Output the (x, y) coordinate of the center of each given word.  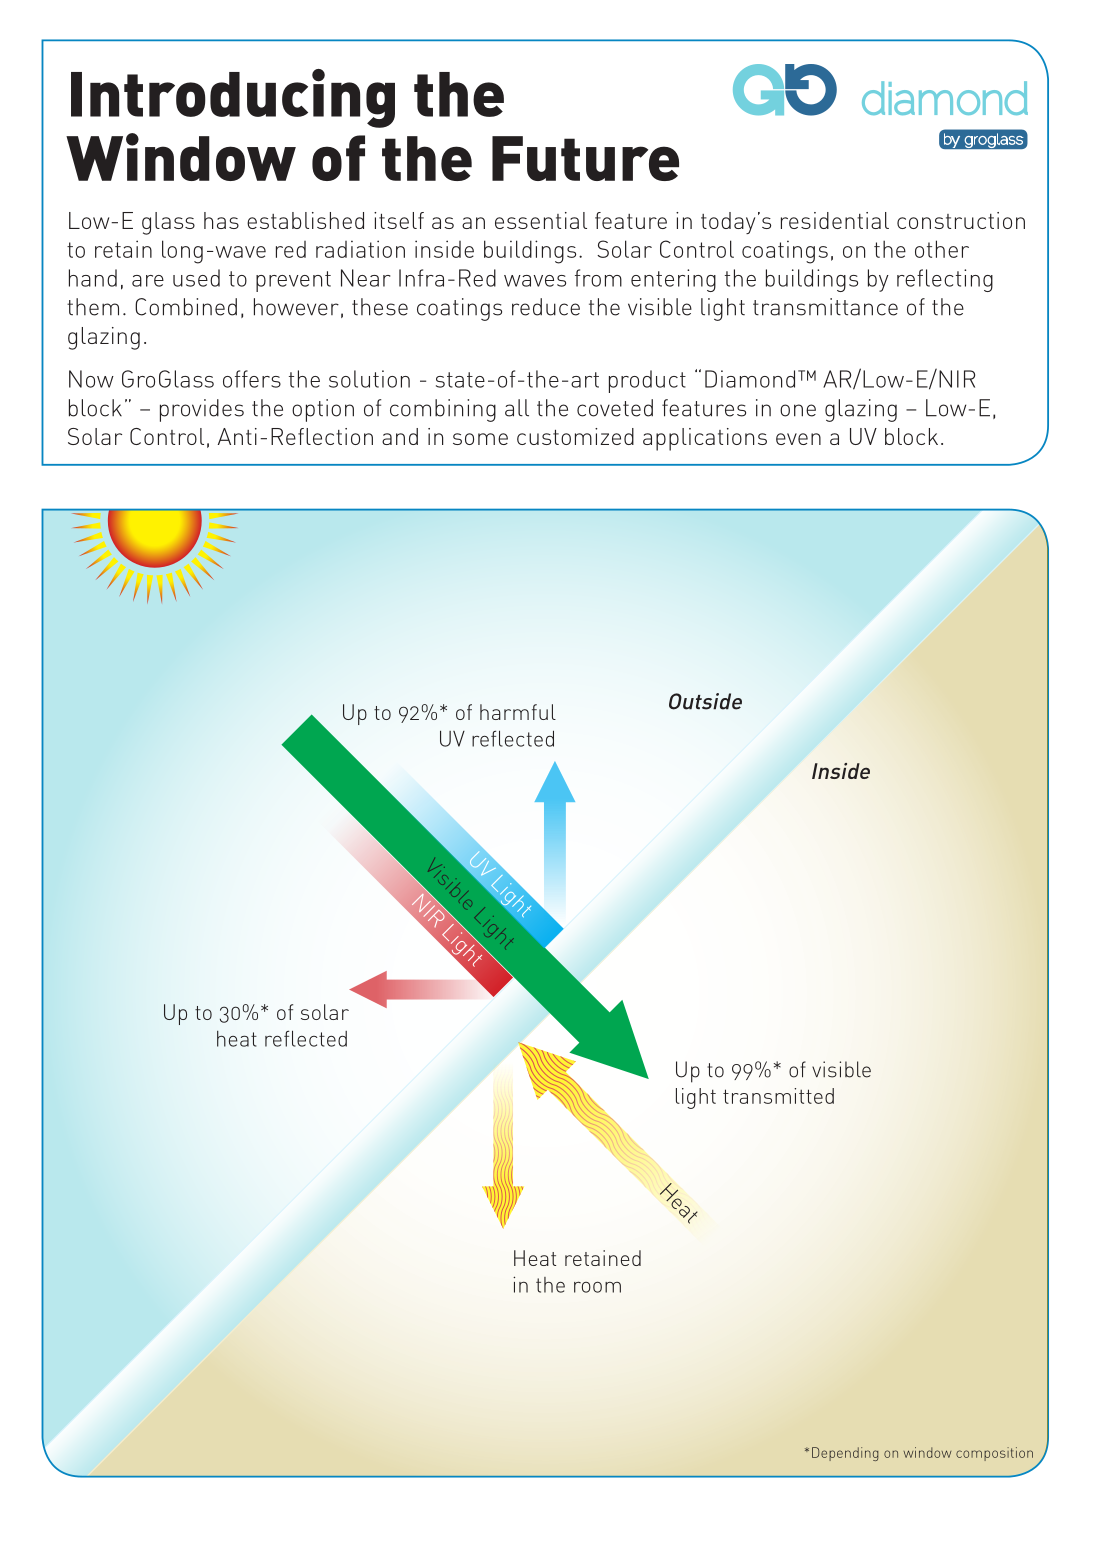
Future (585, 158)
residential (835, 220)
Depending (845, 1454)
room (597, 1287)
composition (994, 1454)
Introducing (233, 98)
